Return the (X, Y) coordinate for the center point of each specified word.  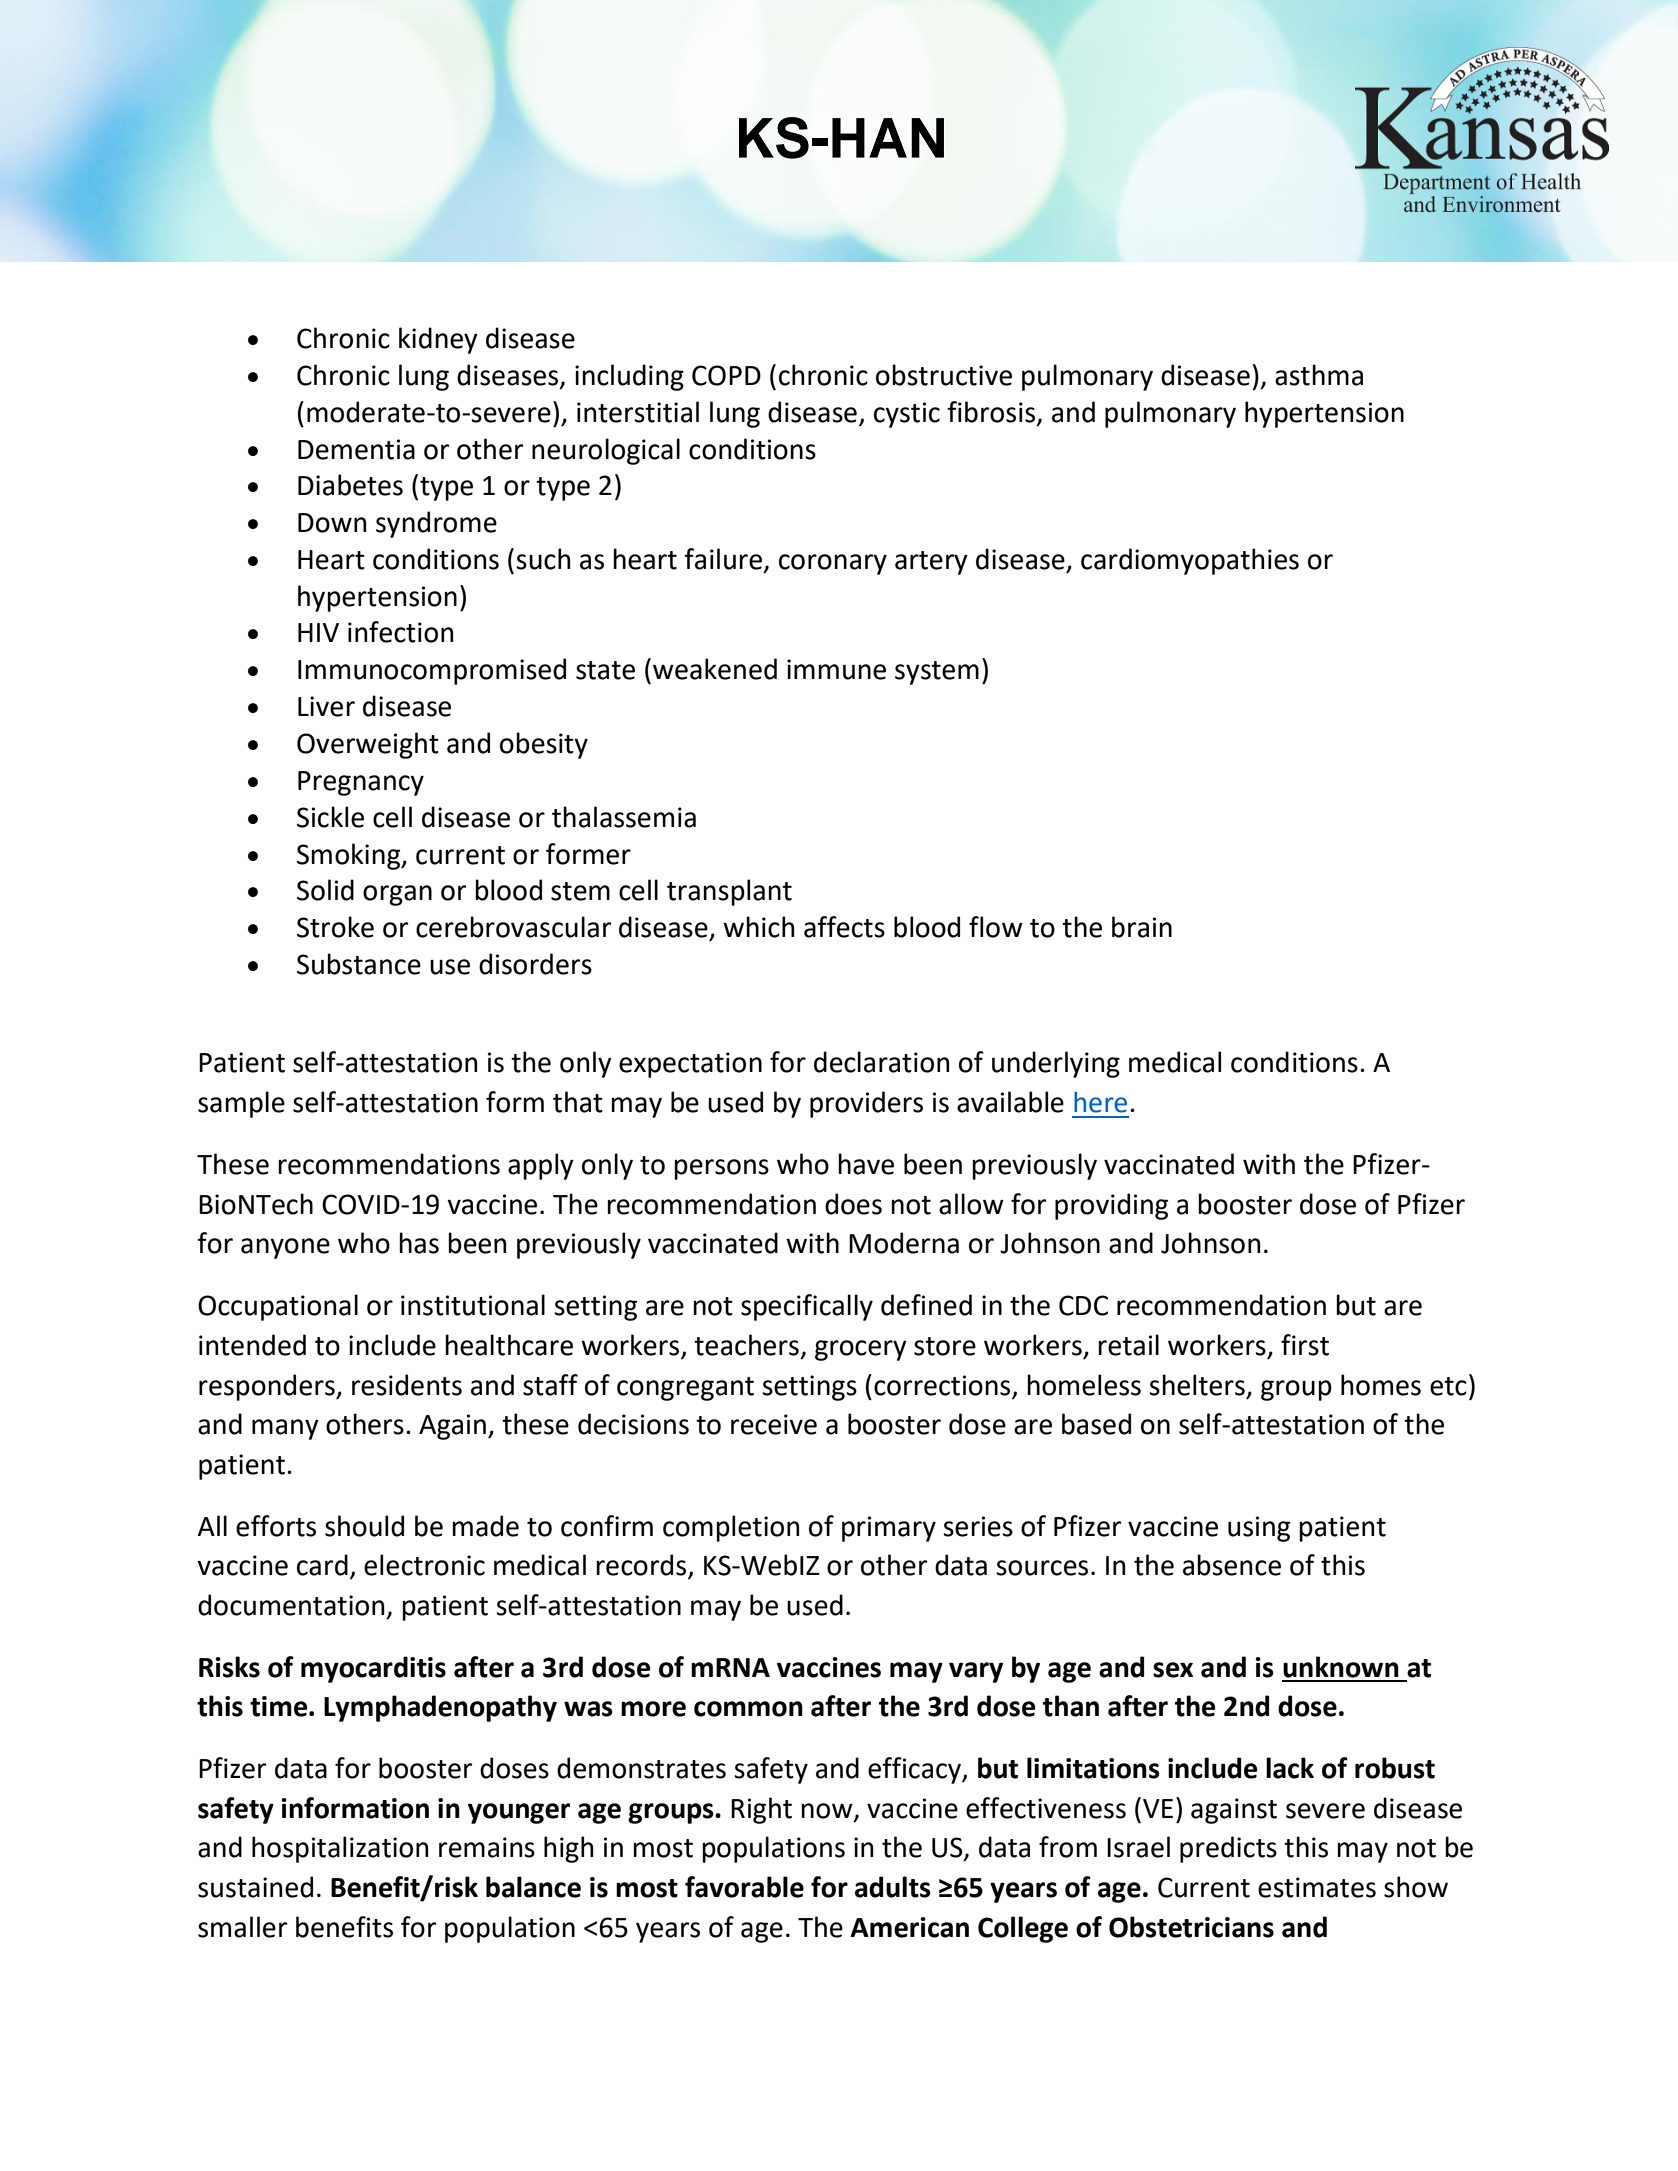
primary (889, 1529)
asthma (1319, 375)
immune (836, 669)
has (419, 1243)
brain (1142, 927)
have (866, 1164)
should (364, 1526)
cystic (907, 415)
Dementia (356, 449)
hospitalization (340, 1849)
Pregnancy (361, 783)
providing (1111, 1206)
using (1259, 1529)
